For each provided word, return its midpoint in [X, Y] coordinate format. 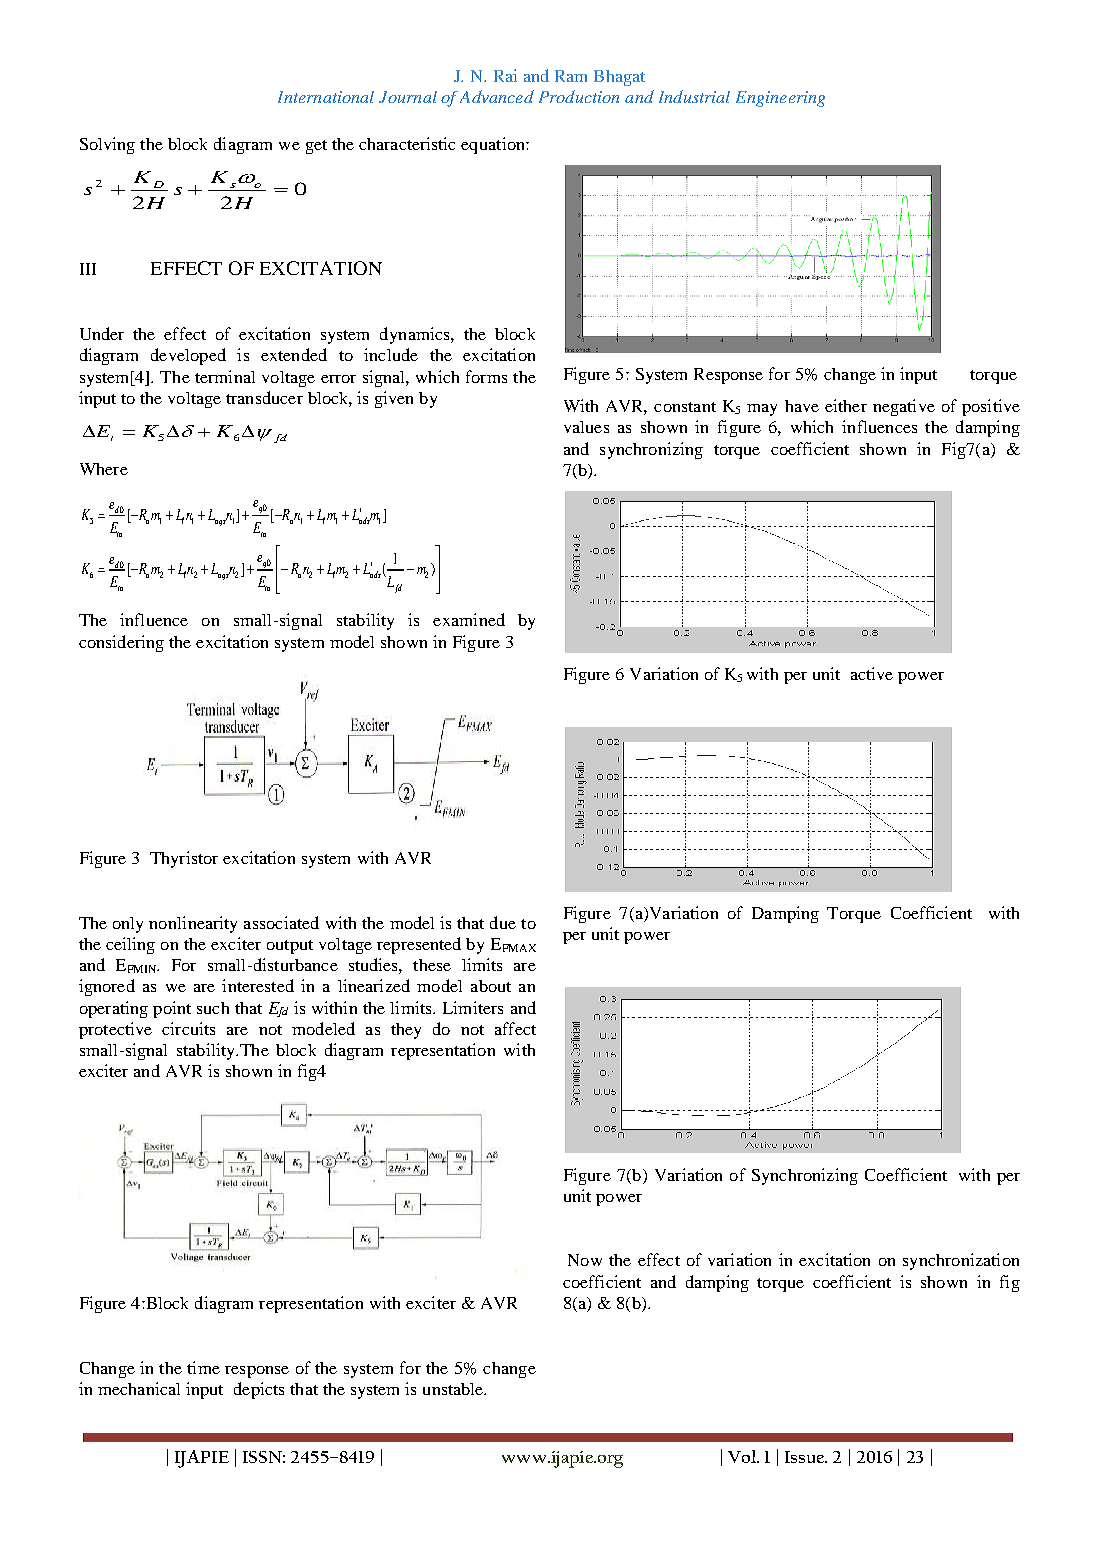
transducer [264, 397]
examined [469, 619]
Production [579, 96]
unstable [454, 1389]
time [203, 1367]
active [872, 673]
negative [904, 407]
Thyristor [184, 859]
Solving [107, 145]
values [586, 427]
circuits [188, 1028]
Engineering [780, 99]
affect [515, 1028]
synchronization [961, 1261]
